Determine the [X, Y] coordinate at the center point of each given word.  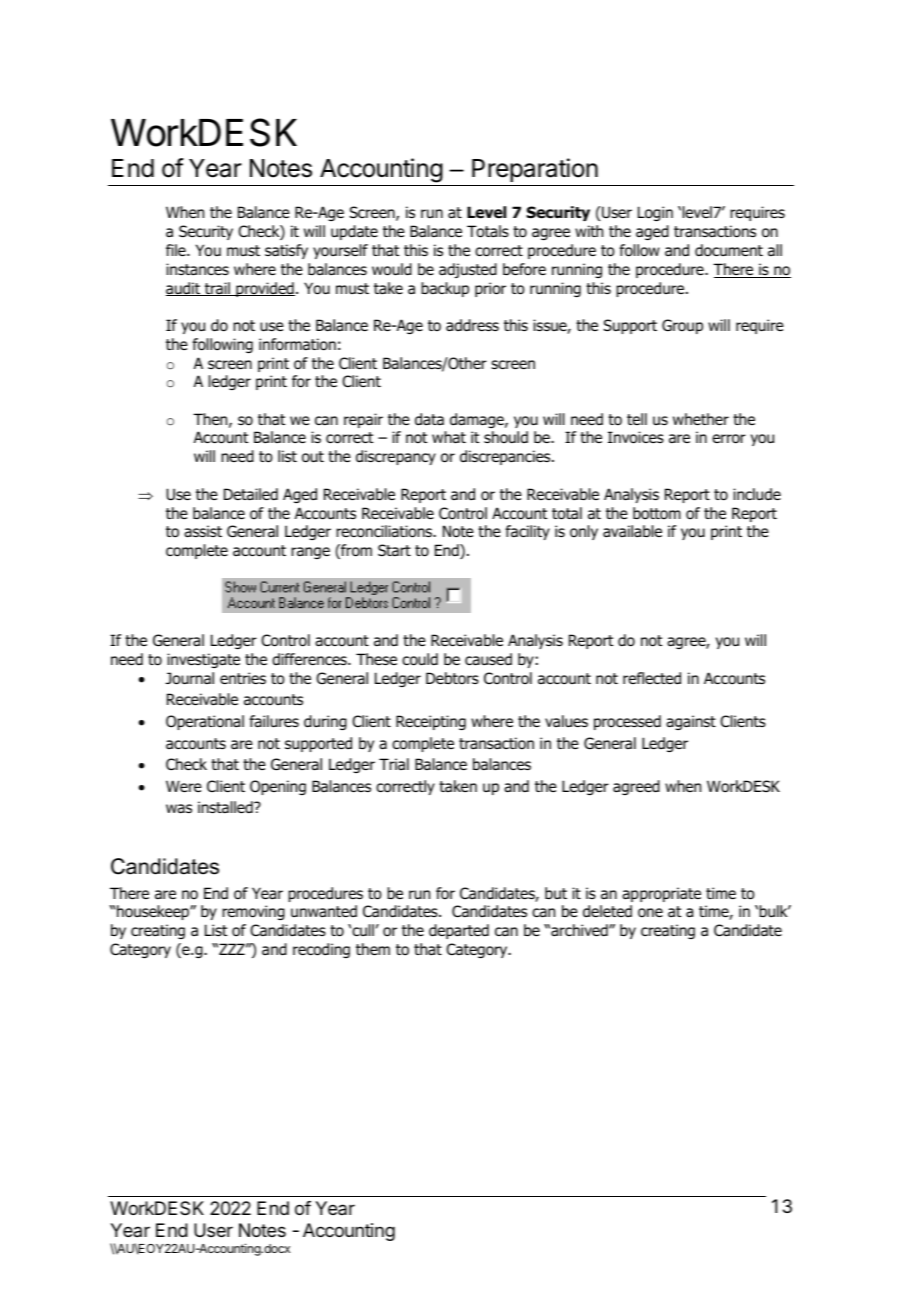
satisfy [286, 251]
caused [488, 659]
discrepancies [506, 457]
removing [253, 912]
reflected [652, 678]
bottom [657, 513]
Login [655, 213]
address [472, 325]
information [297, 344]
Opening [278, 787]
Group [682, 326]
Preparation [534, 172]
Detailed [251, 494]
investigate [203, 660]
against [691, 722]
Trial [394, 764]
